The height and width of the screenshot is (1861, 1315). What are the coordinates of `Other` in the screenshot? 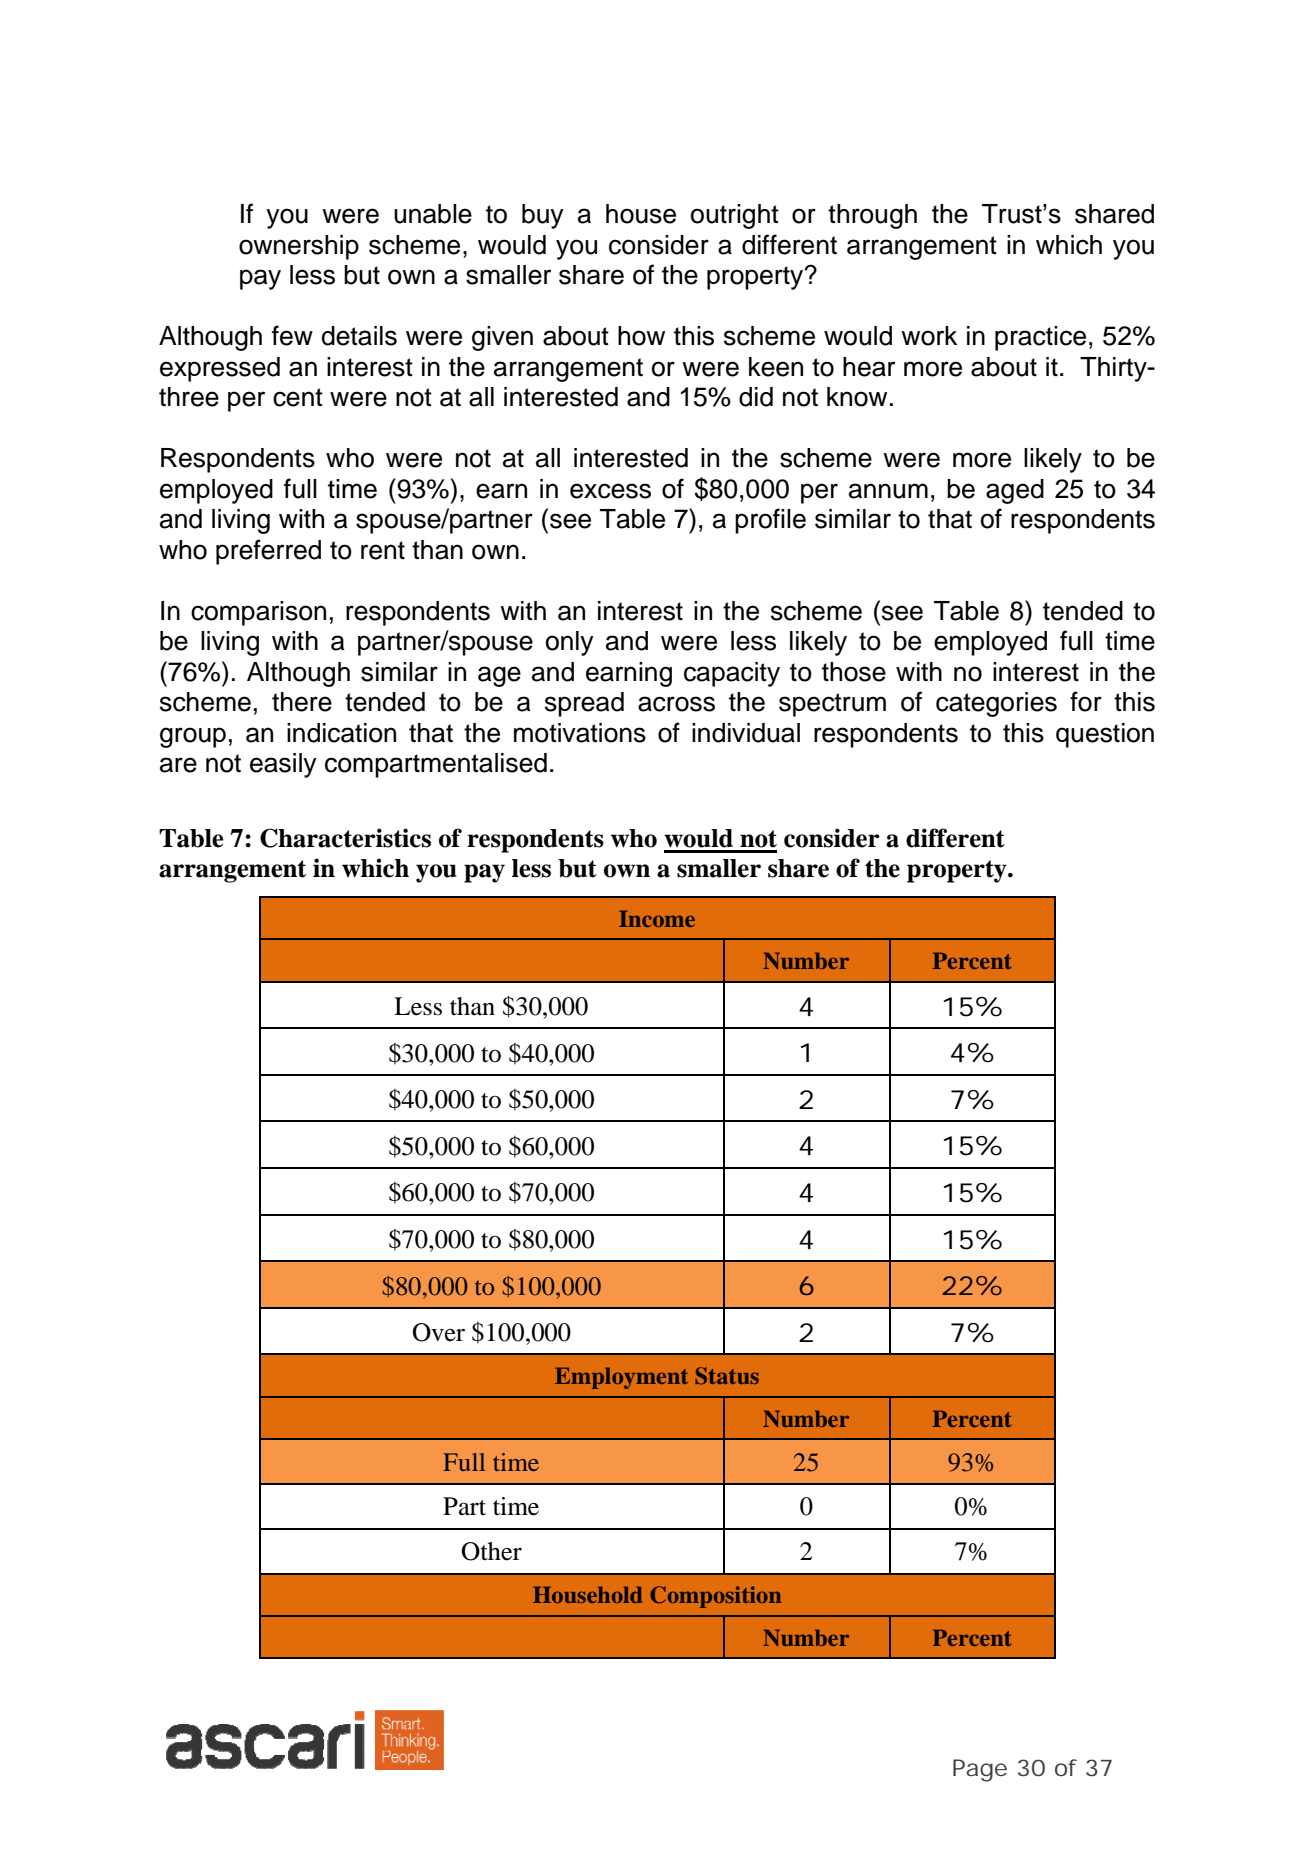 It's located at (491, 1551).
